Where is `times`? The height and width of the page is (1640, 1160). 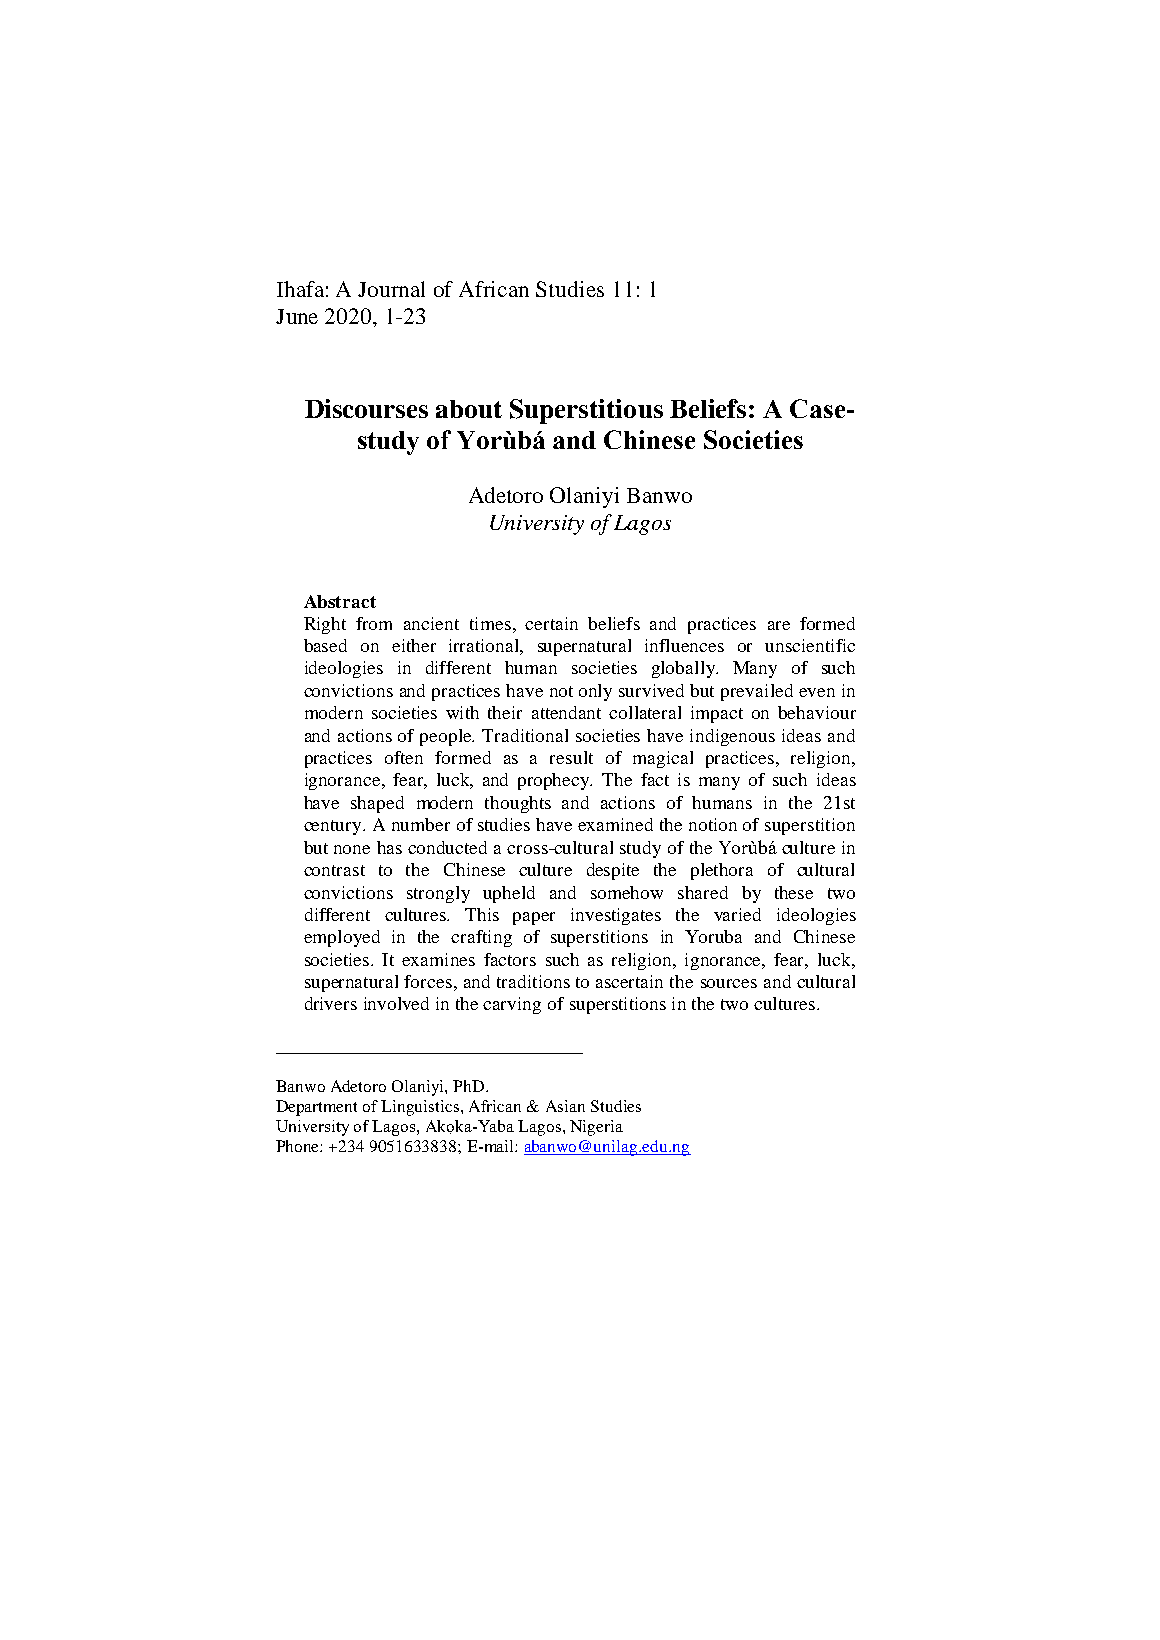
times is located at coordinates (490, 623).
